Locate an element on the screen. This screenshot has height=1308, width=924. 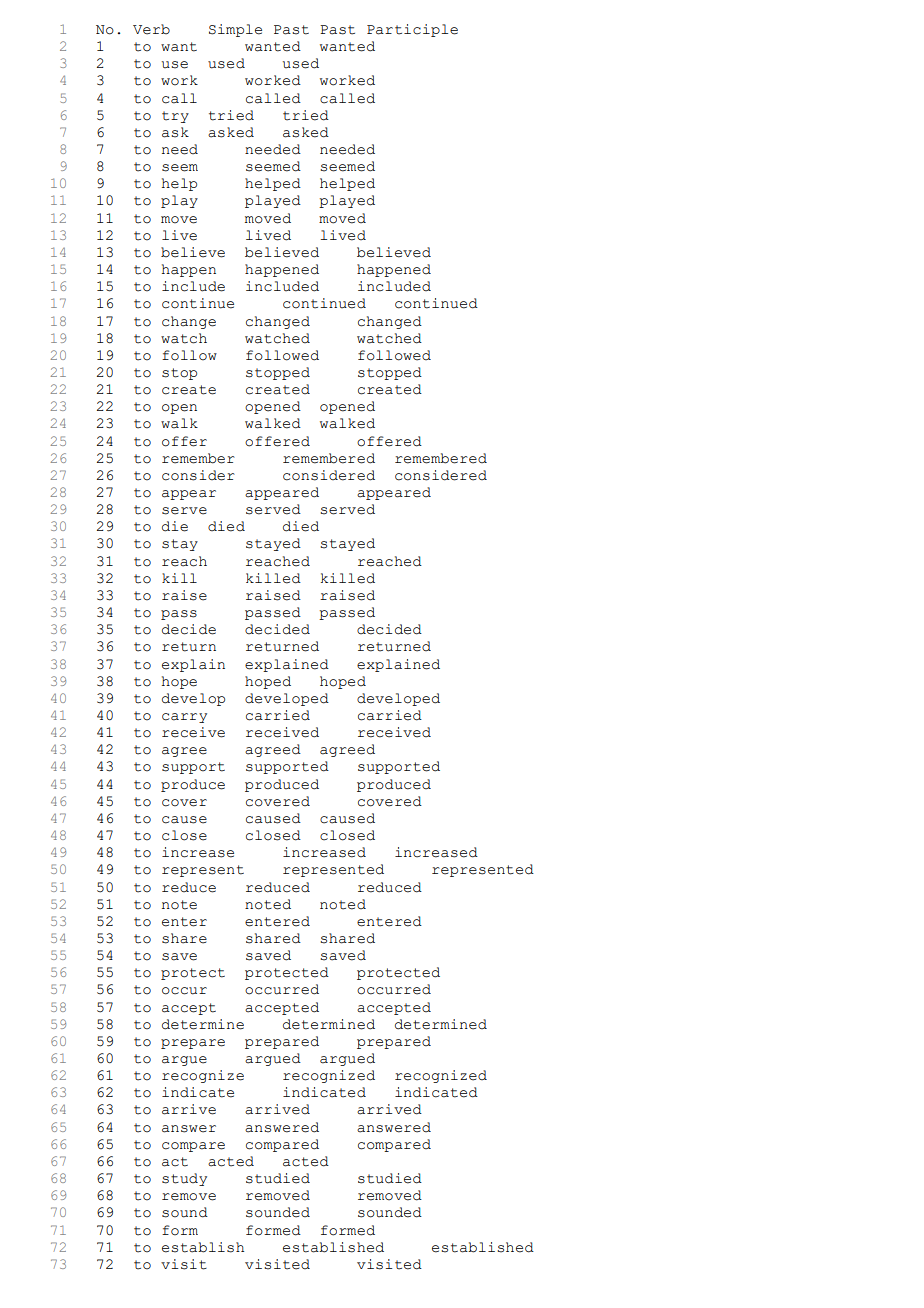
Simple is located at coordinates (235, 30).
